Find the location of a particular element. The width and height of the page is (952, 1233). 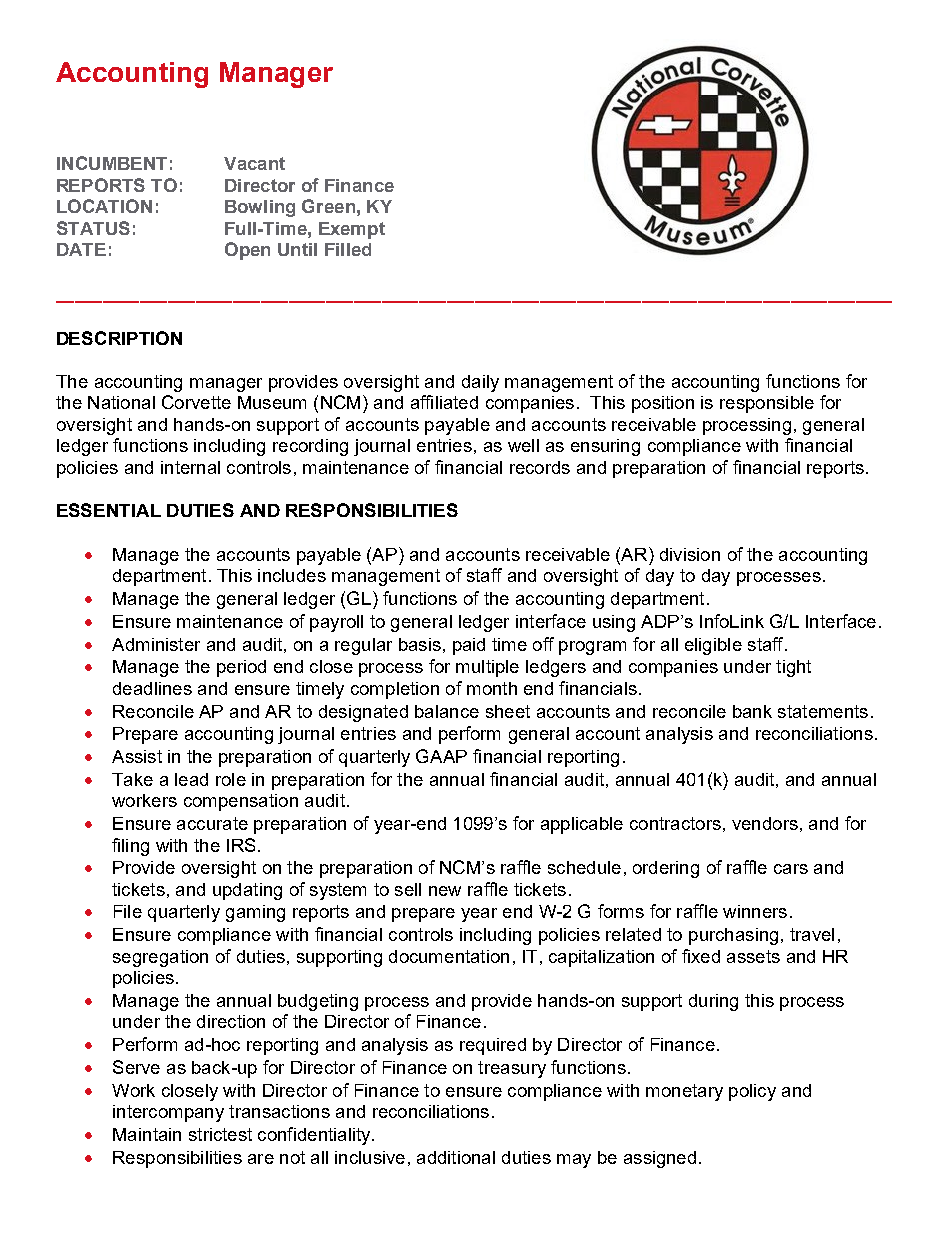

paid is located at coordinates (469, 646).
